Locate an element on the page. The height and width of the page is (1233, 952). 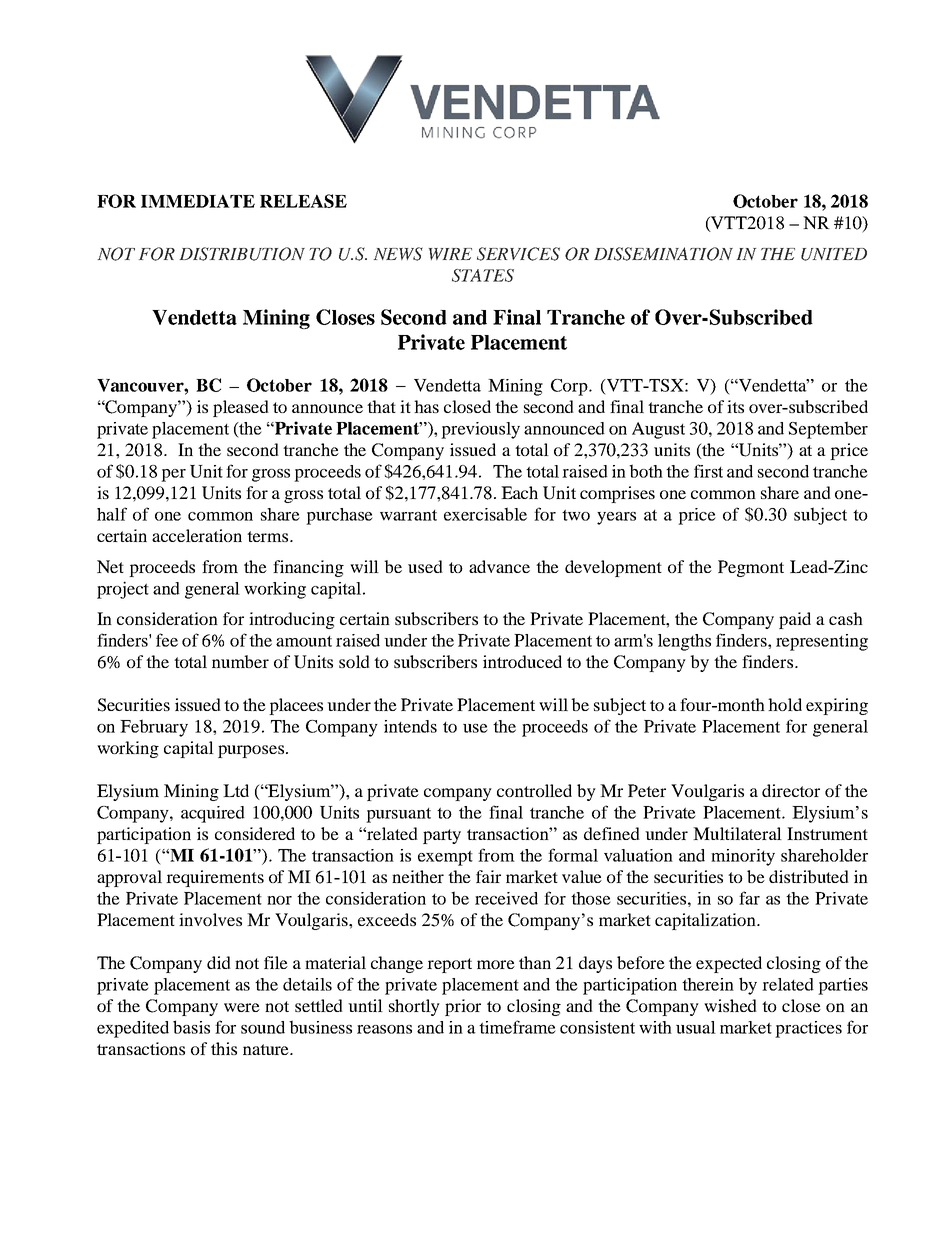
introduced is located at coordinates (522, 661).
